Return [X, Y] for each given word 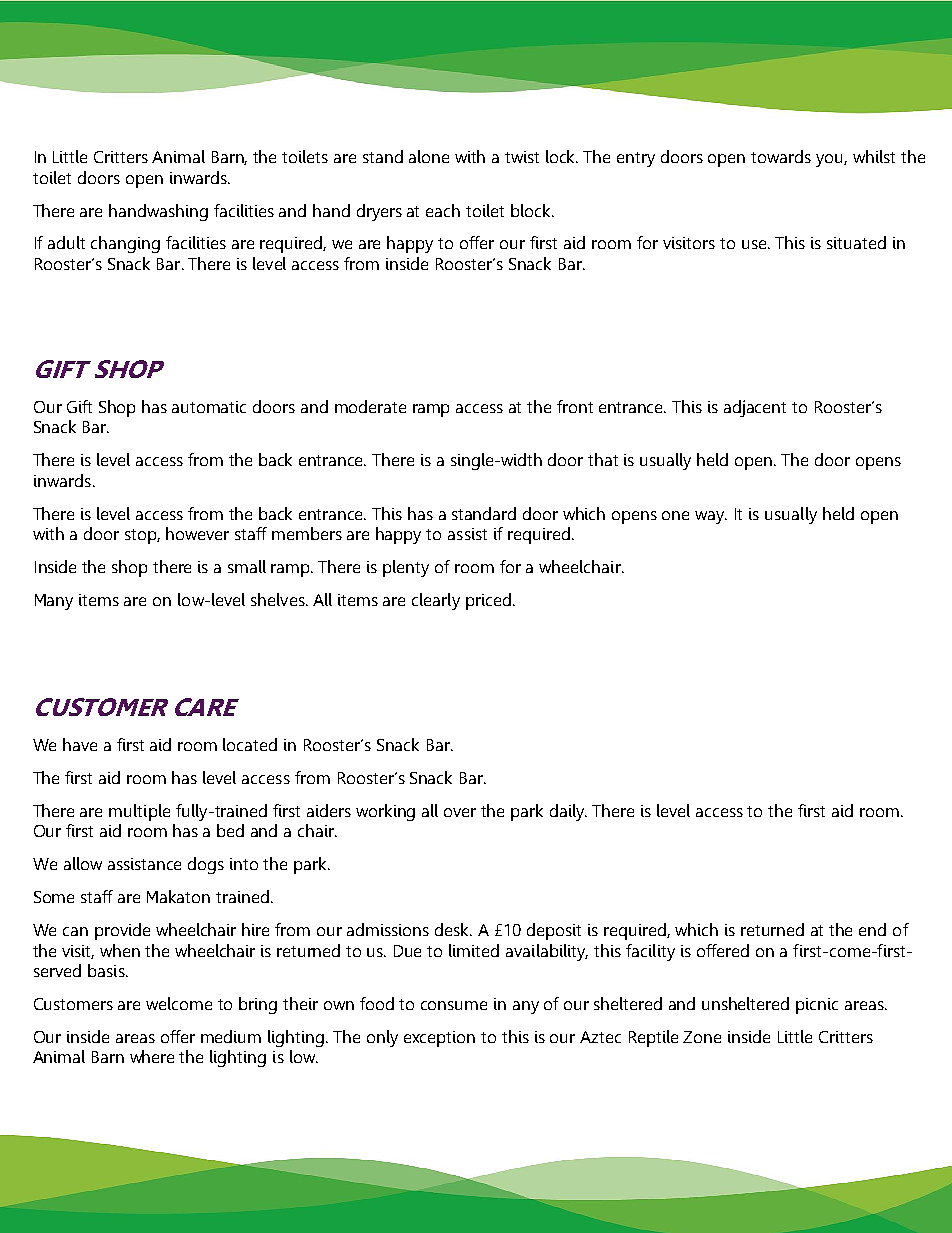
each [443, 210]
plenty [406, 568]
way [711, 517]
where [152, 1056]
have [80, 744]
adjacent [755, 408]
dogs [206, 865]
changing [125, 244]
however [197, 533]
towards [781, 156]
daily [568, 812]
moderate [370, 406]
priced [488, 601]
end [872, 929]
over [460, 812]
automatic [209, 407]
